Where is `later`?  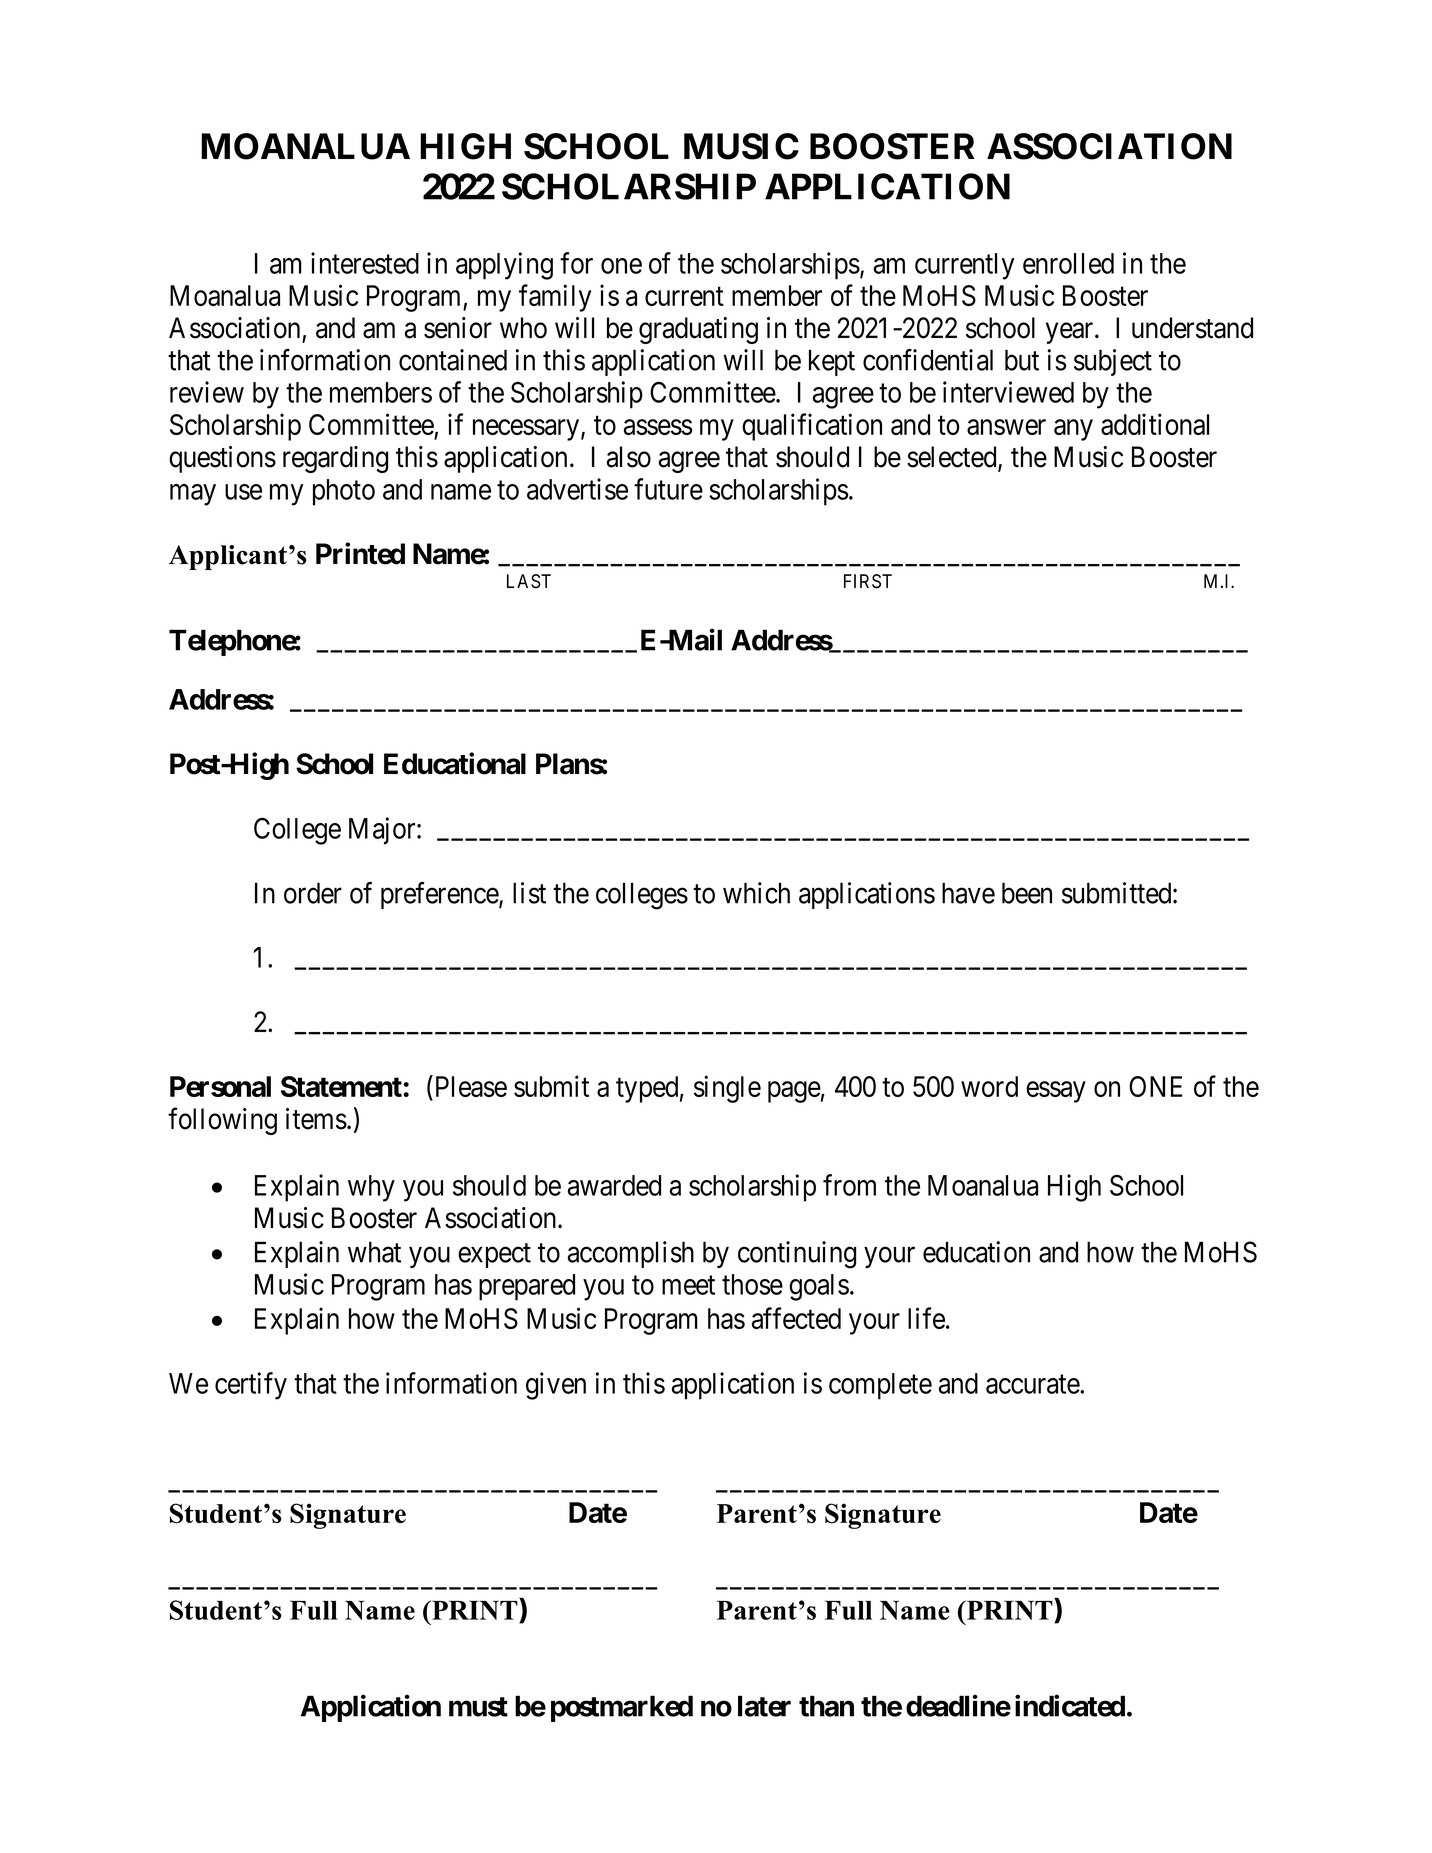 later is located at coordinates (764, 1706).
